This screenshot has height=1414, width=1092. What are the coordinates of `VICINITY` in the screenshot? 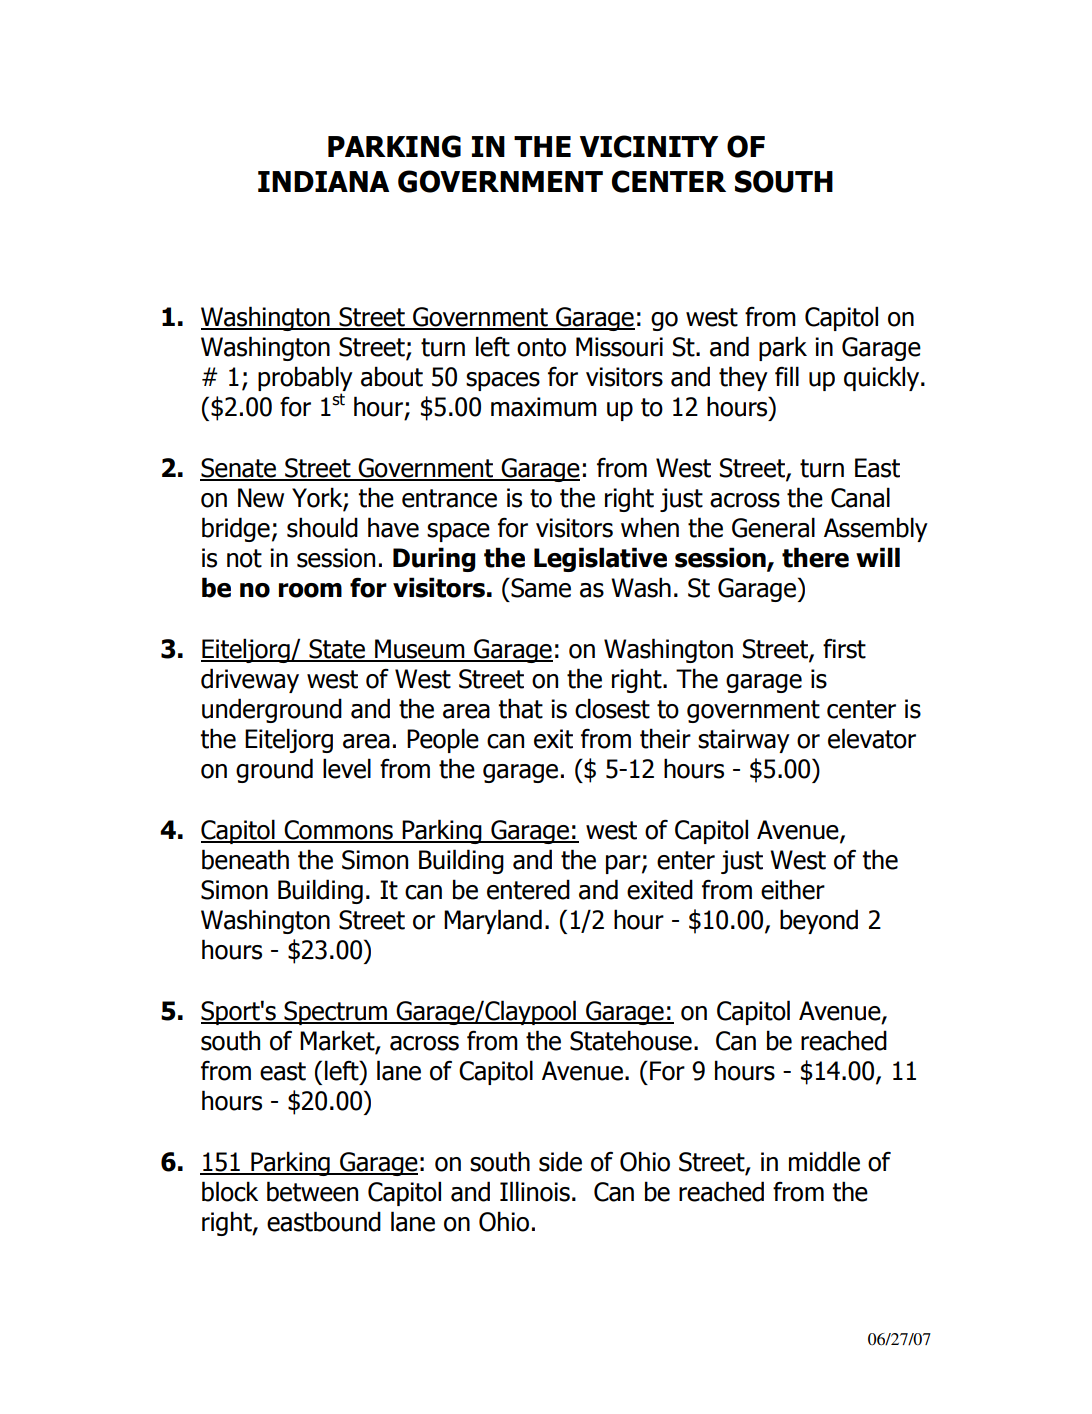 It's located at (649, 146).
